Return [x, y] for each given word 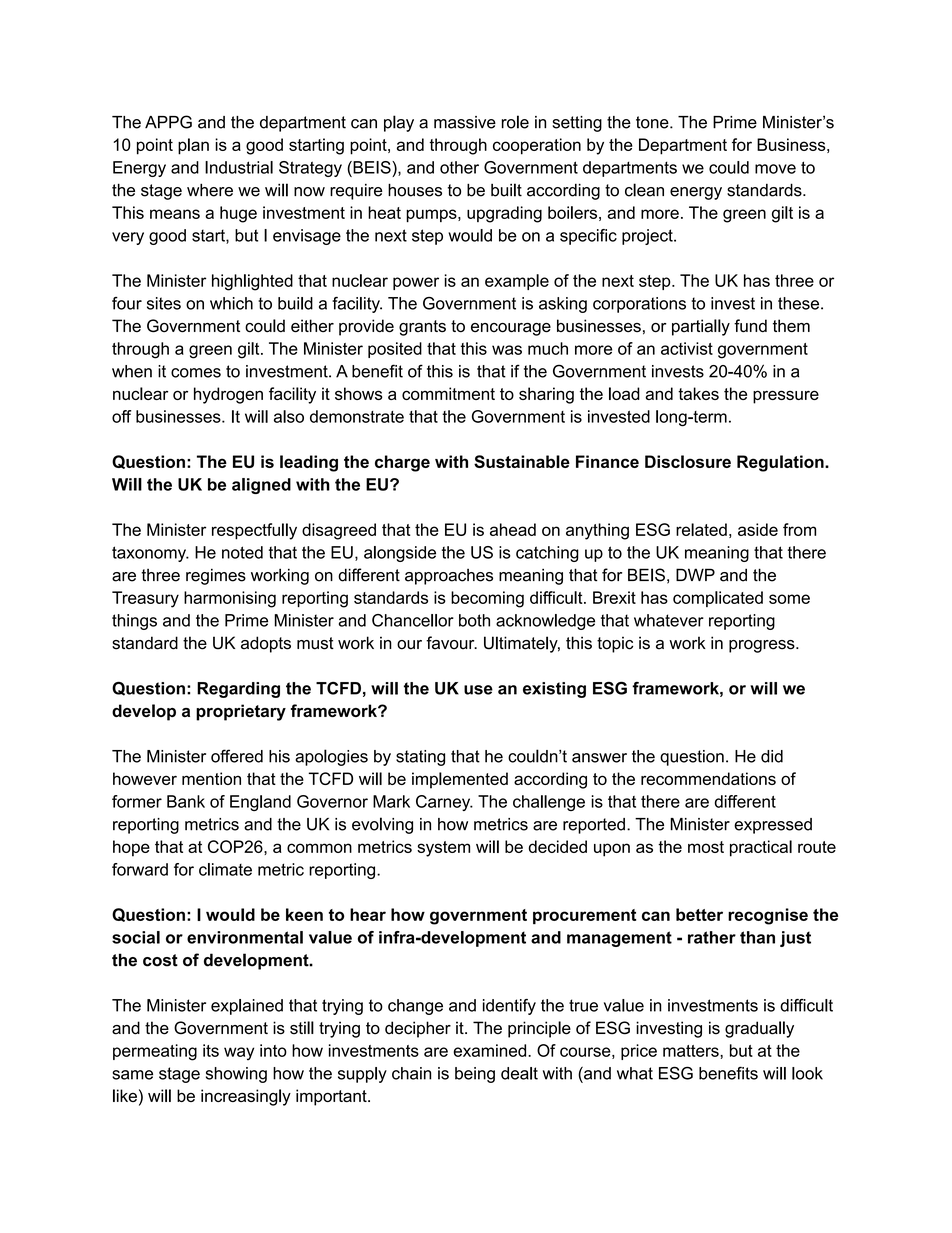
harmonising [230, 599]
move [775, 169]
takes [698, 393]
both [474, 620]
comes [196, 373]
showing [236, 1075]
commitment [448, 393]
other [459, 167]
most [706, 847]
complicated [718, 599]
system [443, 849]
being [475, 1075]
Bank [186, 801]
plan [193, 146]
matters [692, 1051]
